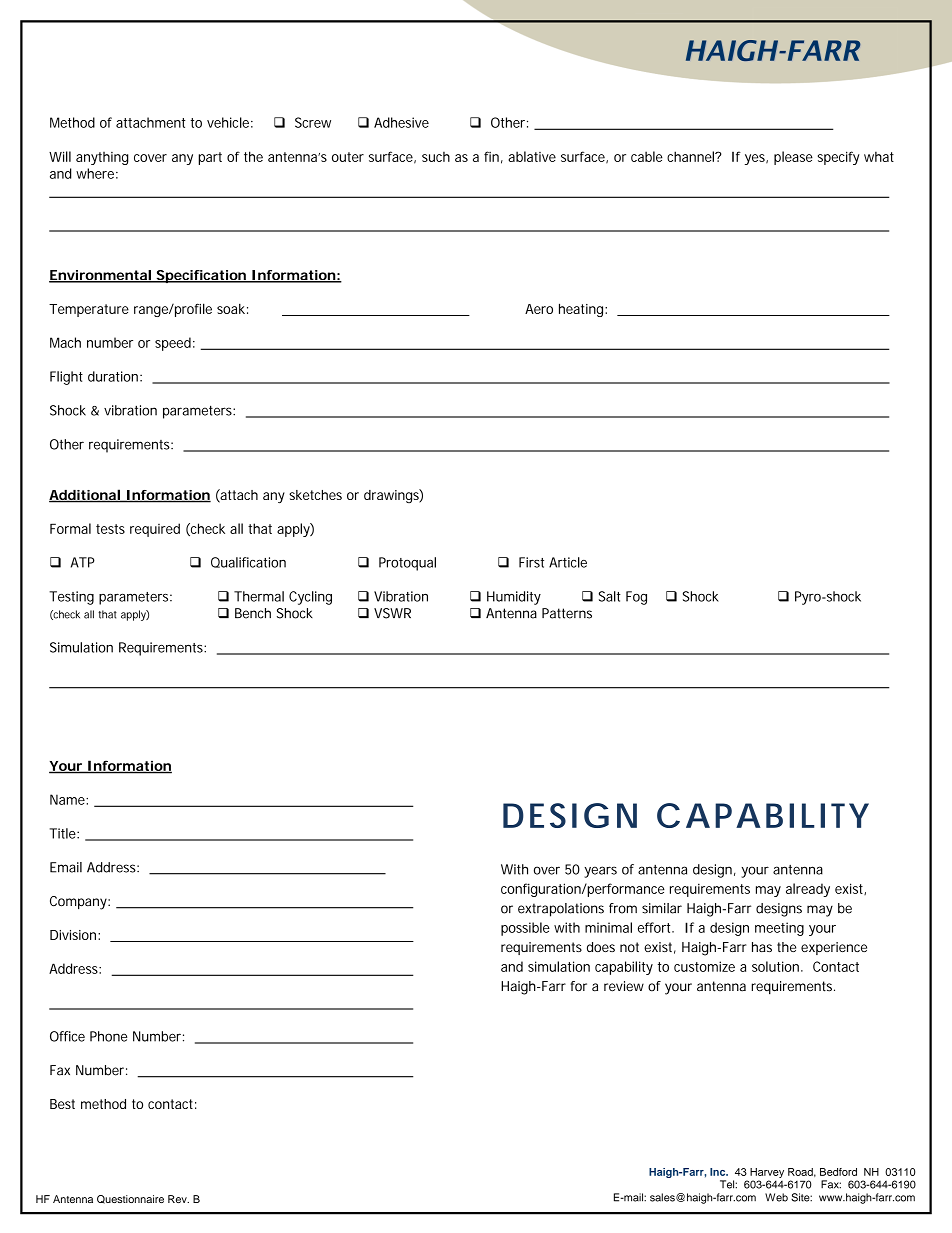 Image resolution: width=952 pixels, height=1233 pixels. I want to click on part, so click(210, 158).
